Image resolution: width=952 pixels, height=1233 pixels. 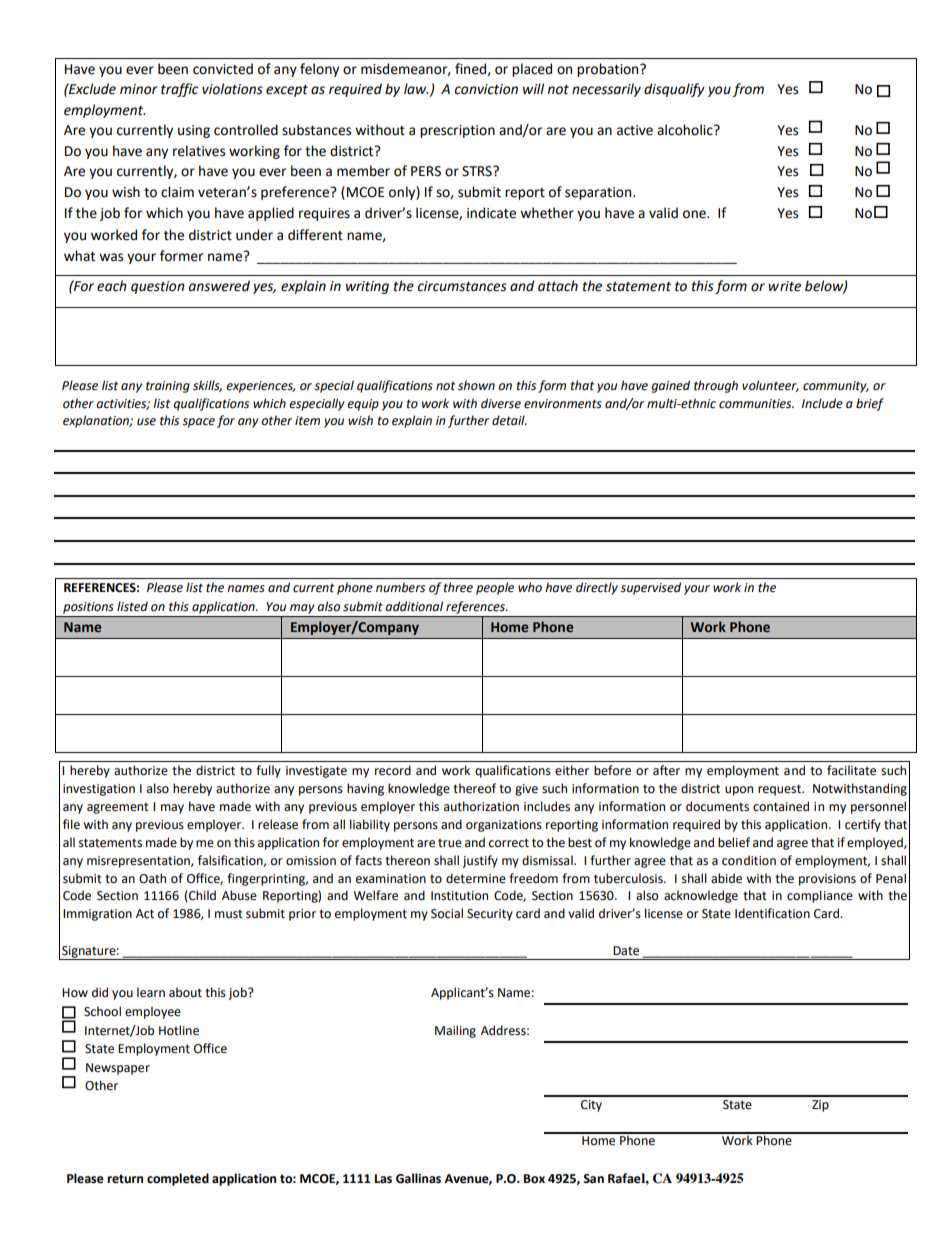 What do you see at coordinates (534, 1179) in the screenshot?
I see `Box` at bounding box center [534, 1179].
